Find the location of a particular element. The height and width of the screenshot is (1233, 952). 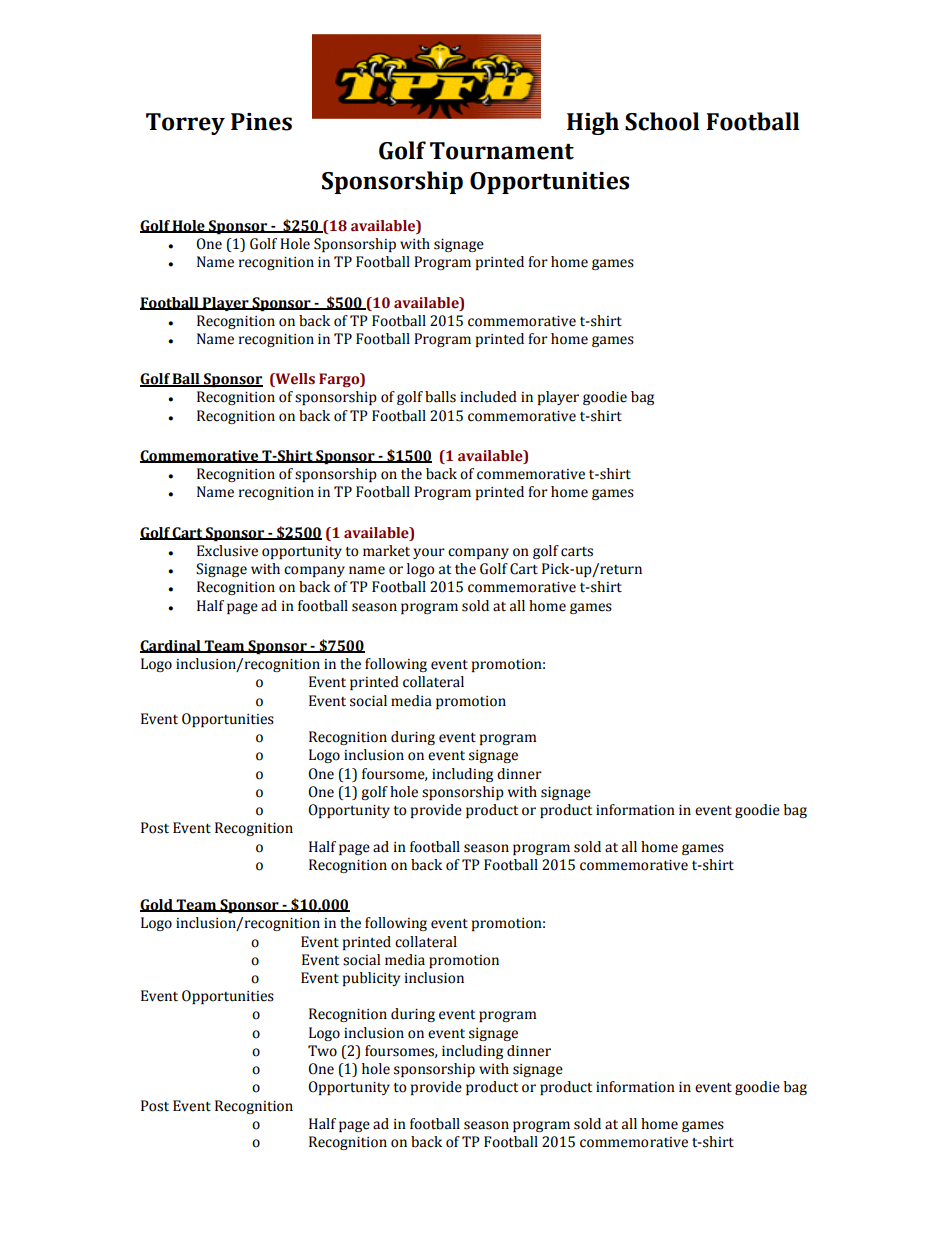

Cardinal is located at coordinates (171, 646).
